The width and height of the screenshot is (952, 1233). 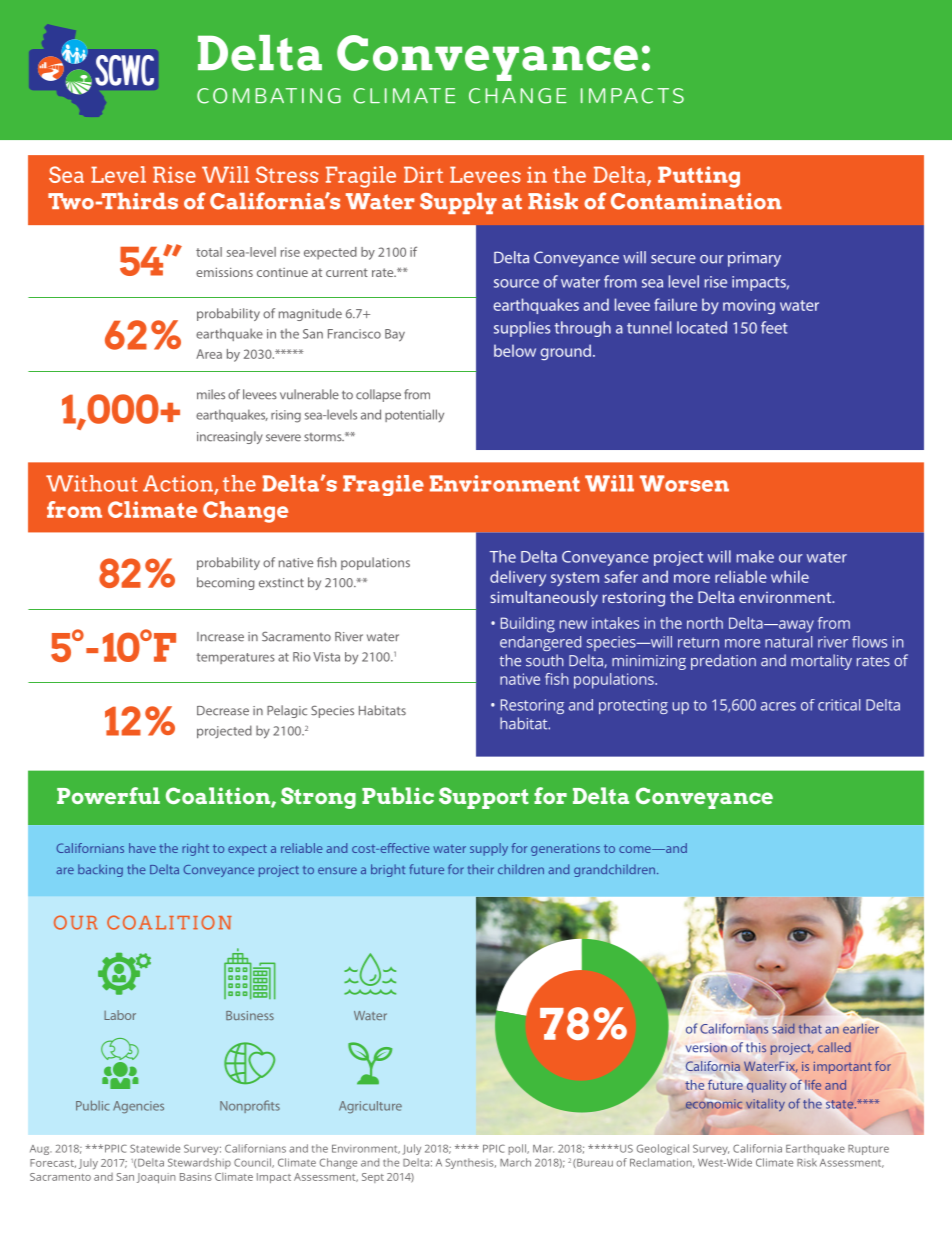 What do you see at coordinates (778, 706) in the screenshot?
I see `acres` at bounding box center [778, 706].
